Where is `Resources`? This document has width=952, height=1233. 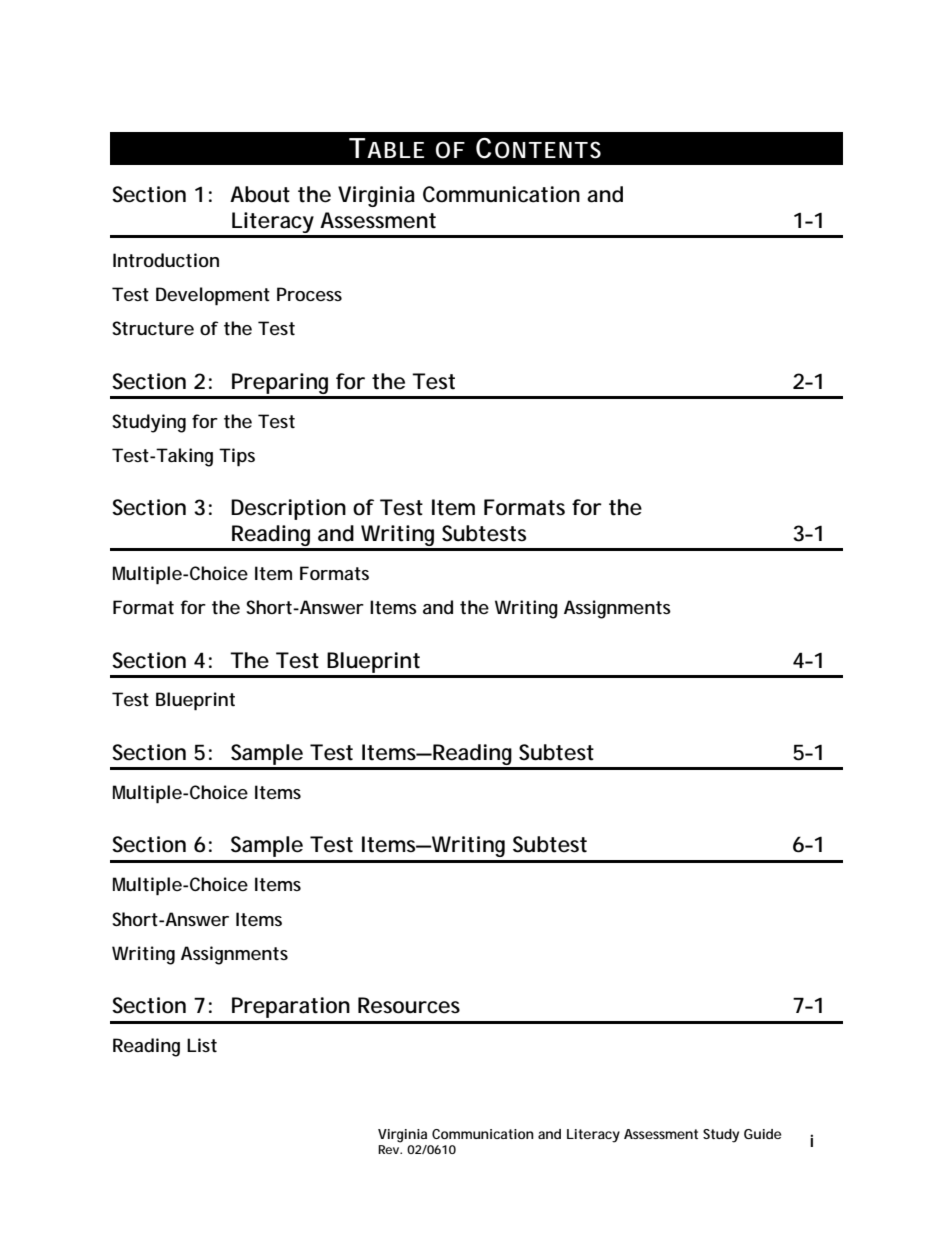 Resources is located at coordinates (409, 1005).
